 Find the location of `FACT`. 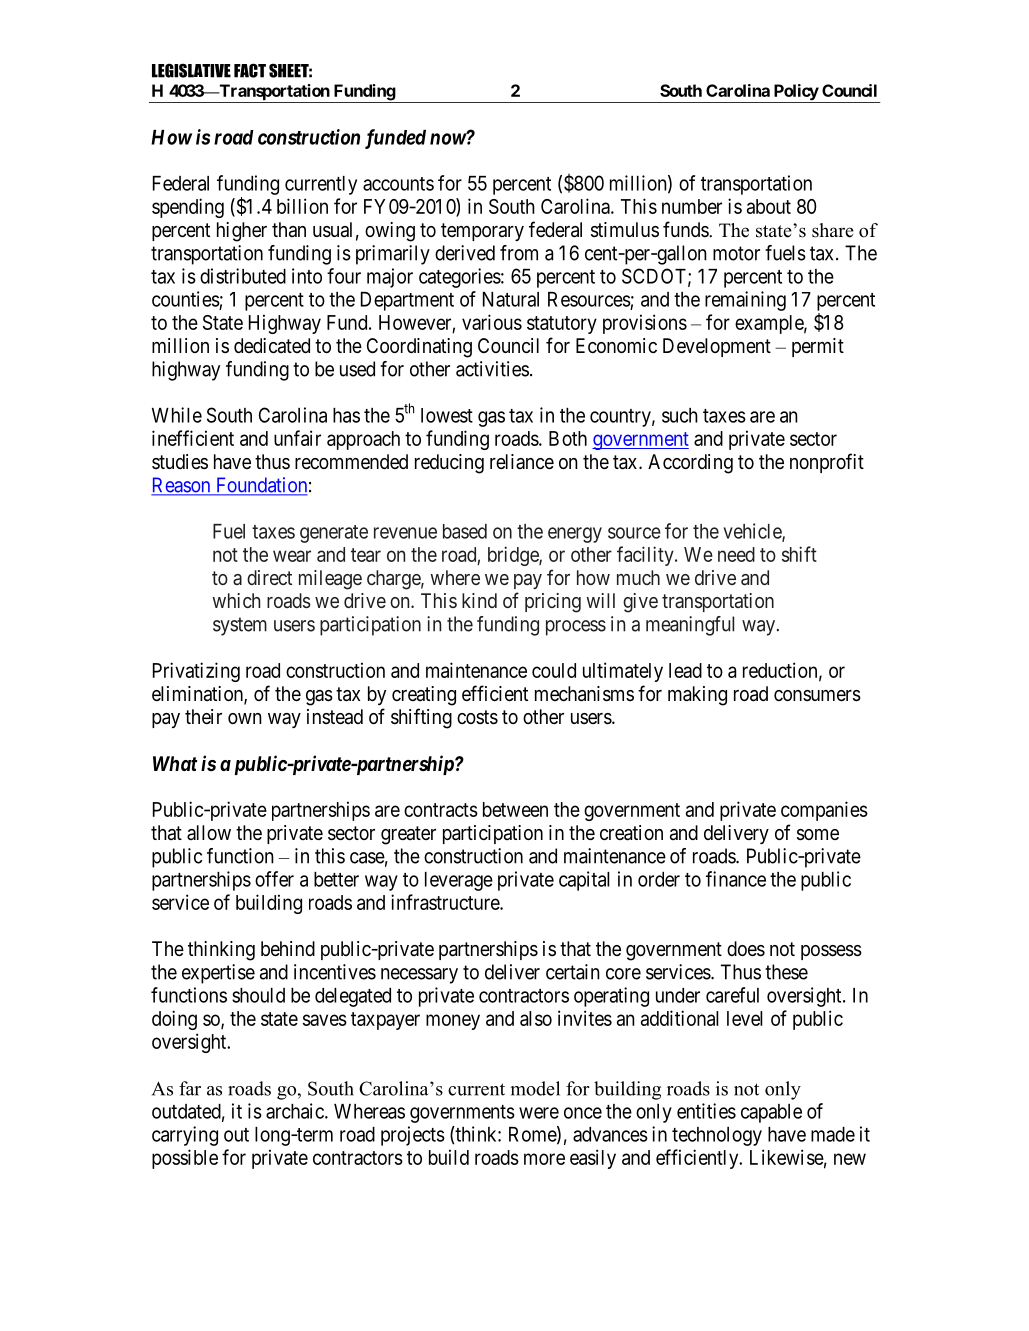

FACT is located at coordinates (250, 70).
